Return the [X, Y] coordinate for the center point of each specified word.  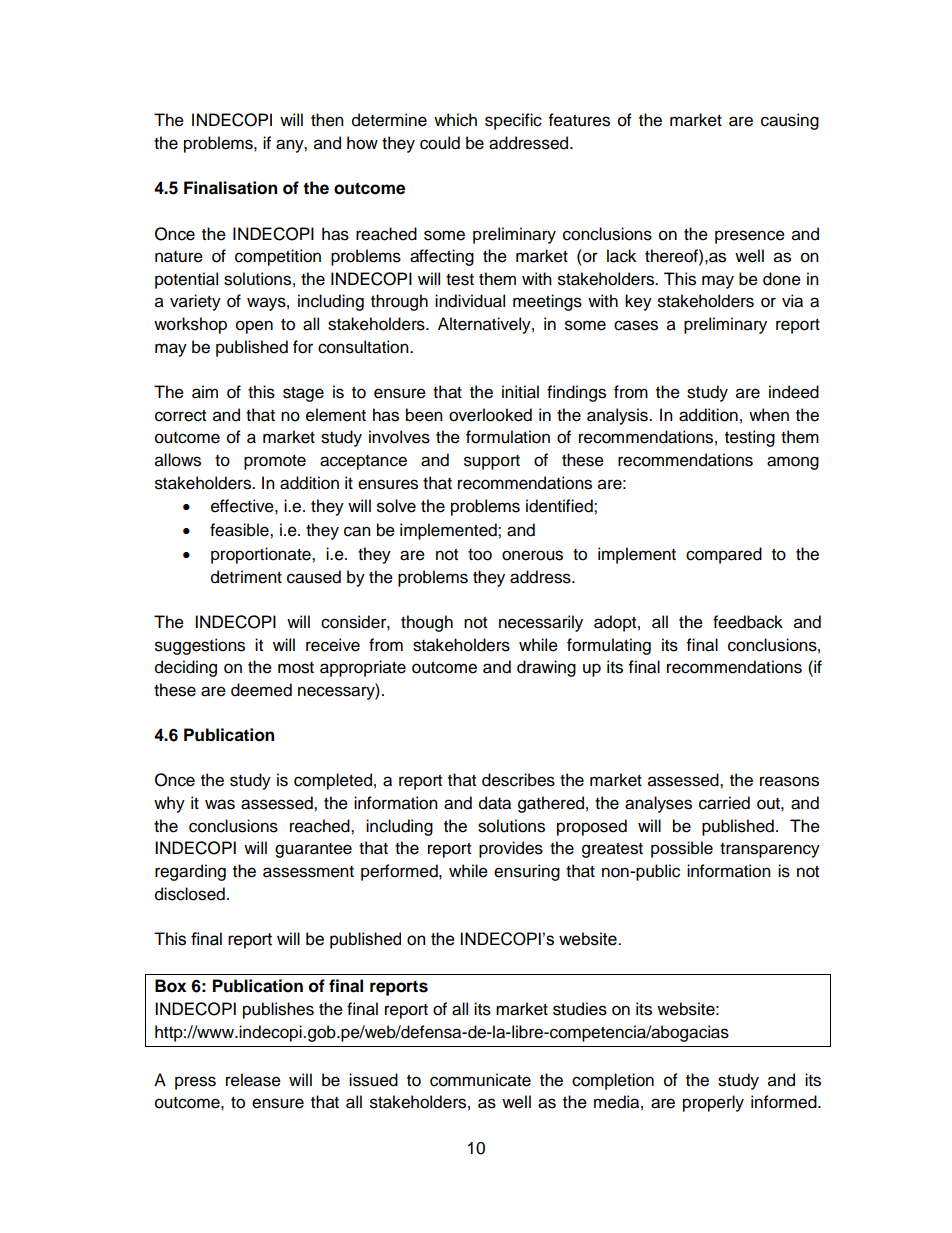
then [327, 120]
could [440, 143]
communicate [480, 1080]
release [253, 1080]
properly [713, 1103]
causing [790, 121]
